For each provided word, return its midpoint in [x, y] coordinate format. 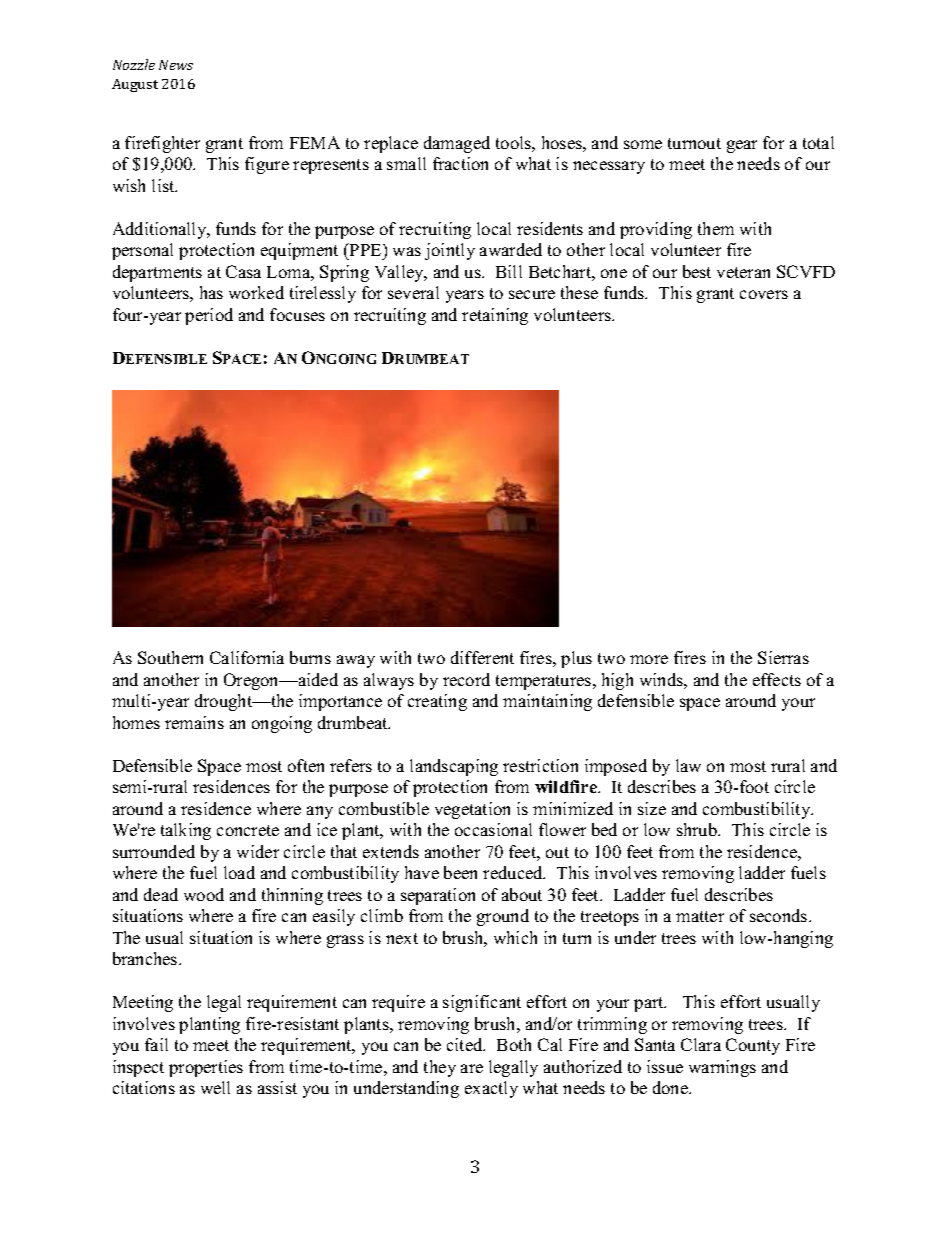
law [688, 765]
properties [206, 1068]
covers [764, 294]
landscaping [454, 767]
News [176, 65]
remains [194, 722]
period [209, 316]
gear [742, 146]
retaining [495, 316]
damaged [457, 144]
